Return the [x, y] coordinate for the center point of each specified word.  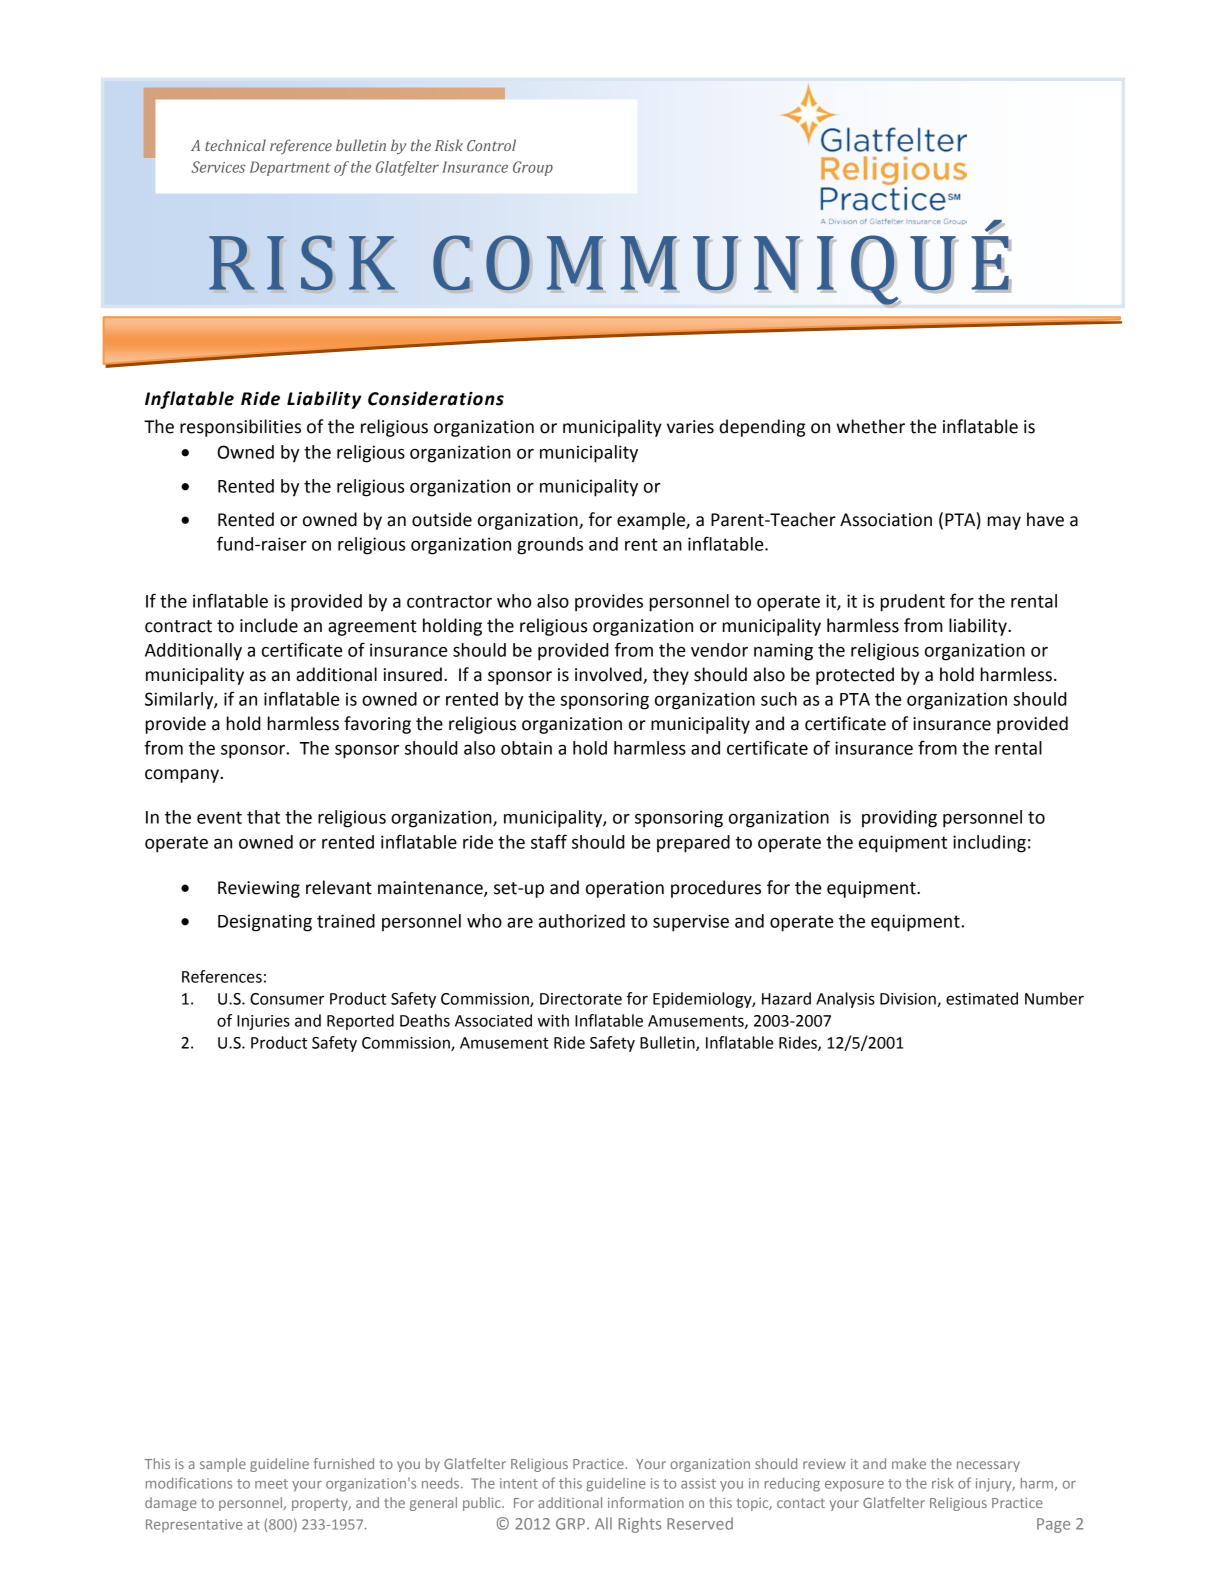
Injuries [263, 1022]
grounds [550, 546]
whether [870, 426]
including [989, 844]
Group [533, 168]
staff [549, 841]
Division [909, 1000]
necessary [988, 1466]
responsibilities [240, 428]
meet [271, 1484]
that [263, 817]
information [646, 1502]
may [1004, 523]
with [553, 1020]
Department [290, 168]
